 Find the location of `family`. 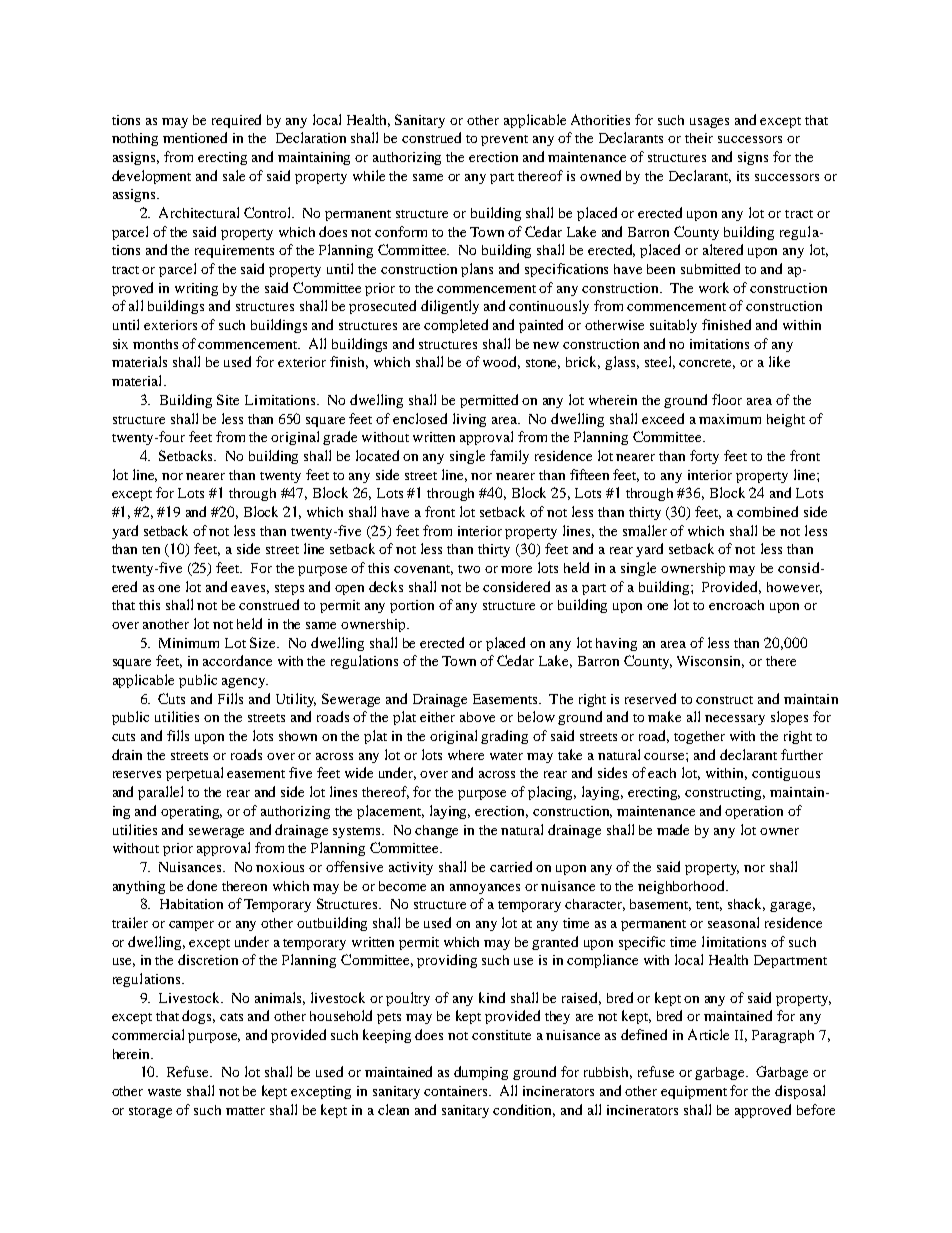

family is located at coordinates (509, 457).
